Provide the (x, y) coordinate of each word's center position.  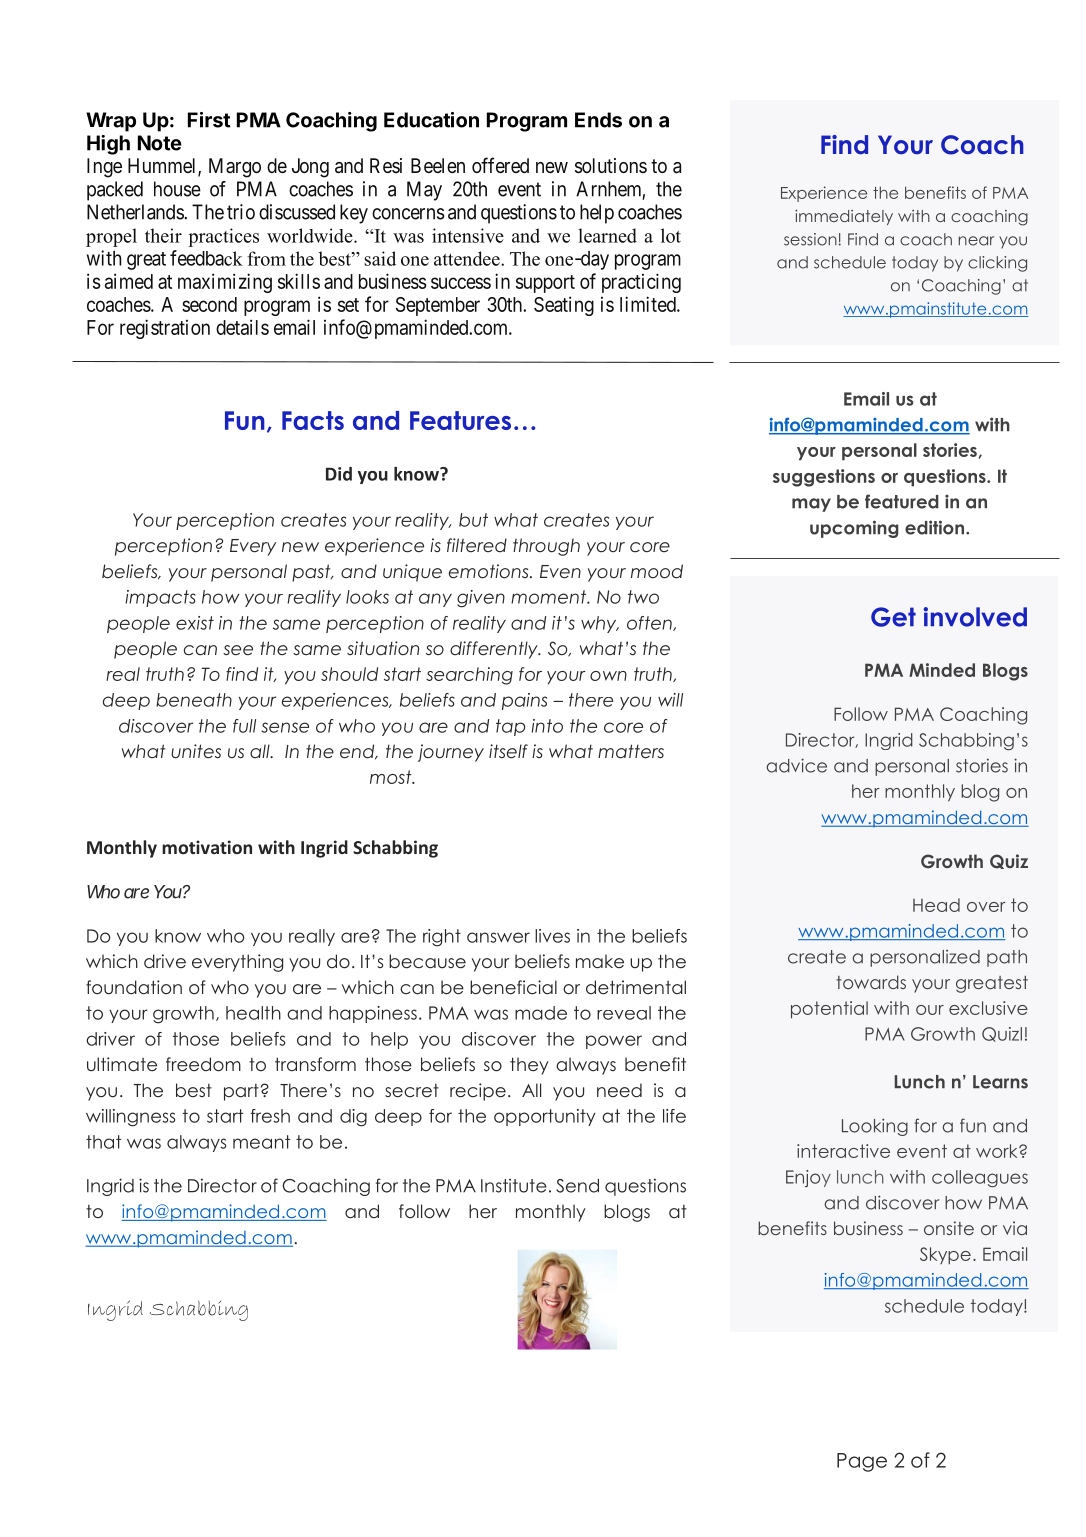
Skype (945, 1255)
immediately (844, 217)
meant (261, 1142)
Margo (235, 168)
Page (862, 1462)
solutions (611, 165)
